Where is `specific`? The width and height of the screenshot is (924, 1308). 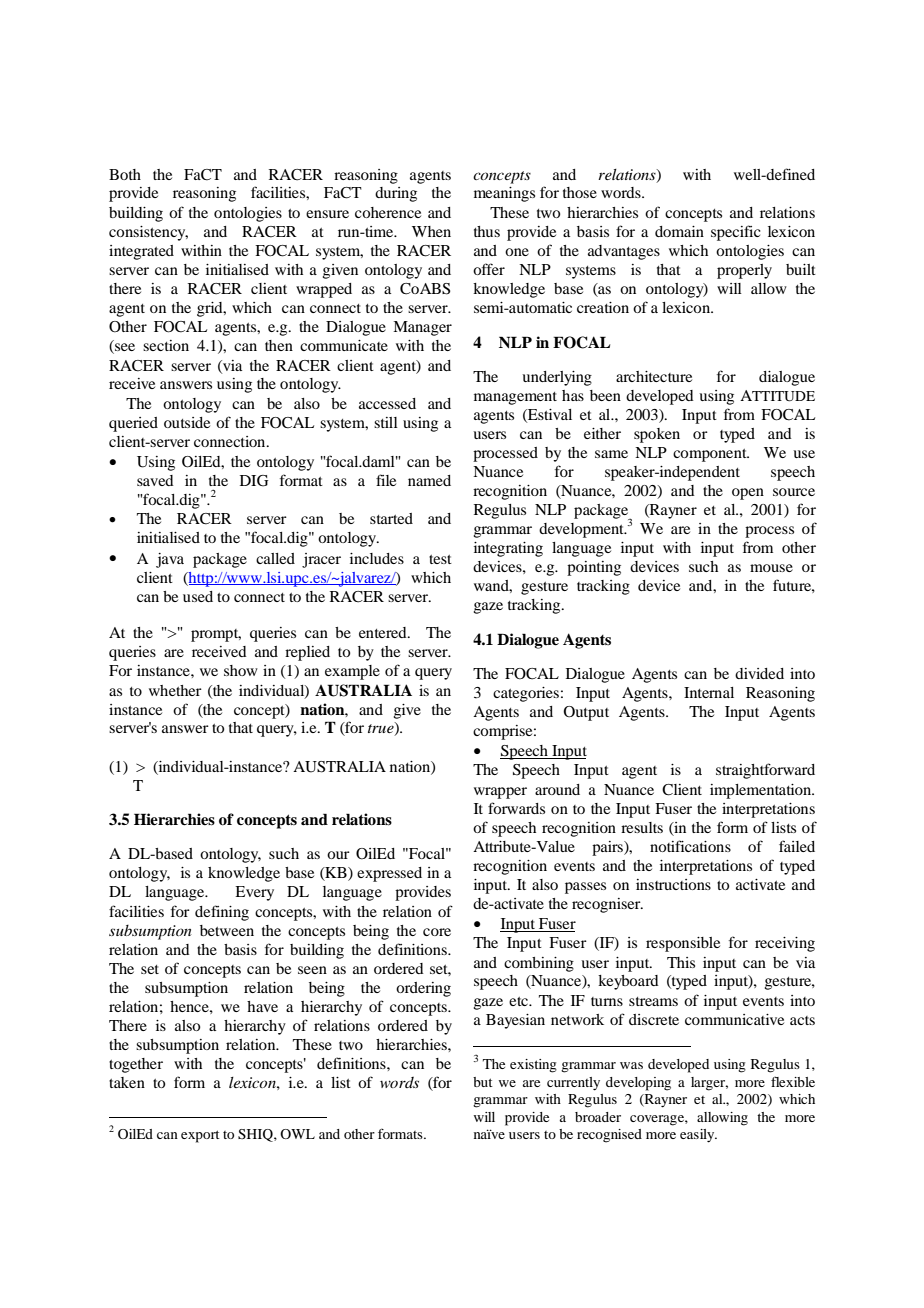
specific is located at coordinates (735, 233).
